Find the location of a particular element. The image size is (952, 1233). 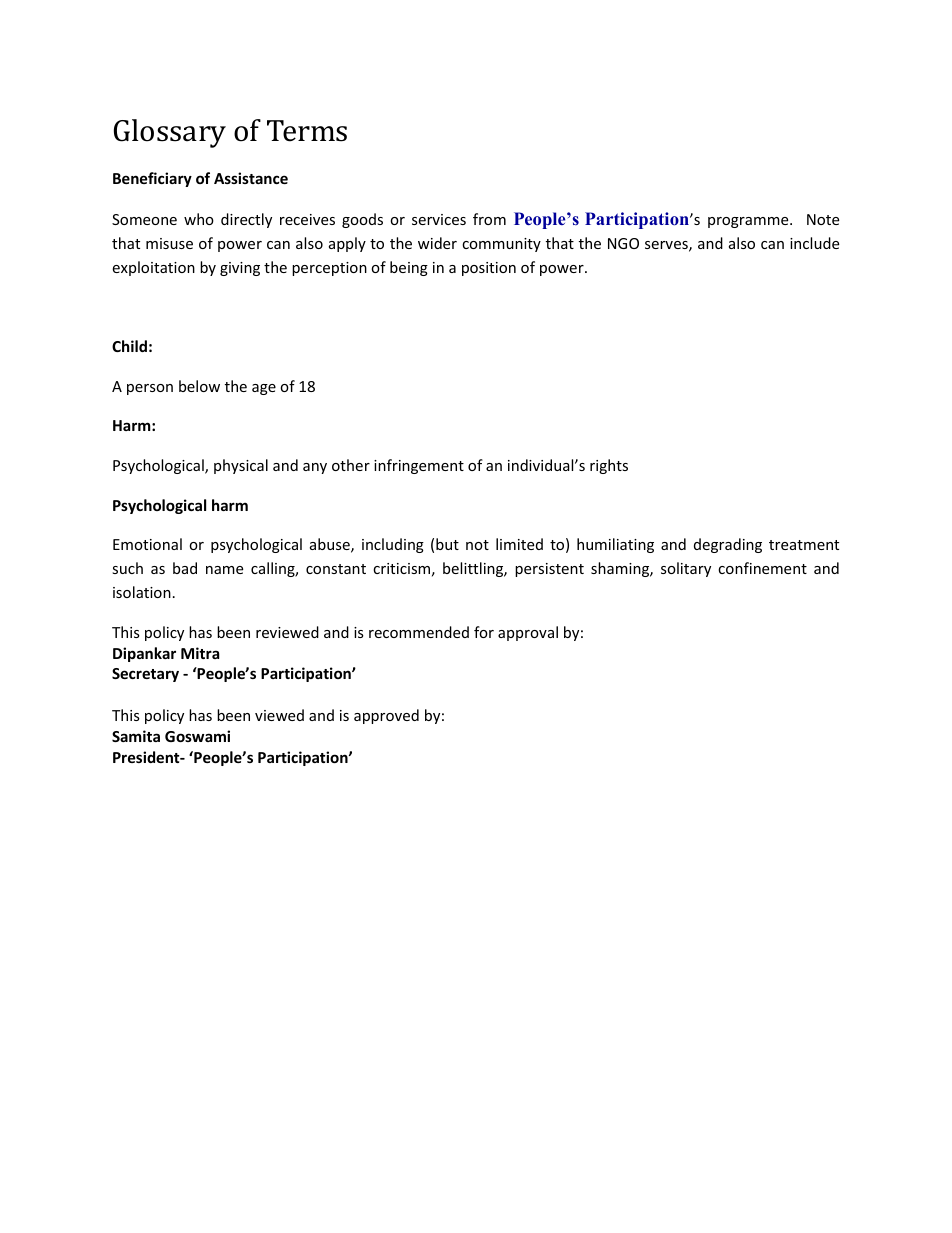

from is located at coordinates (489, 219).
